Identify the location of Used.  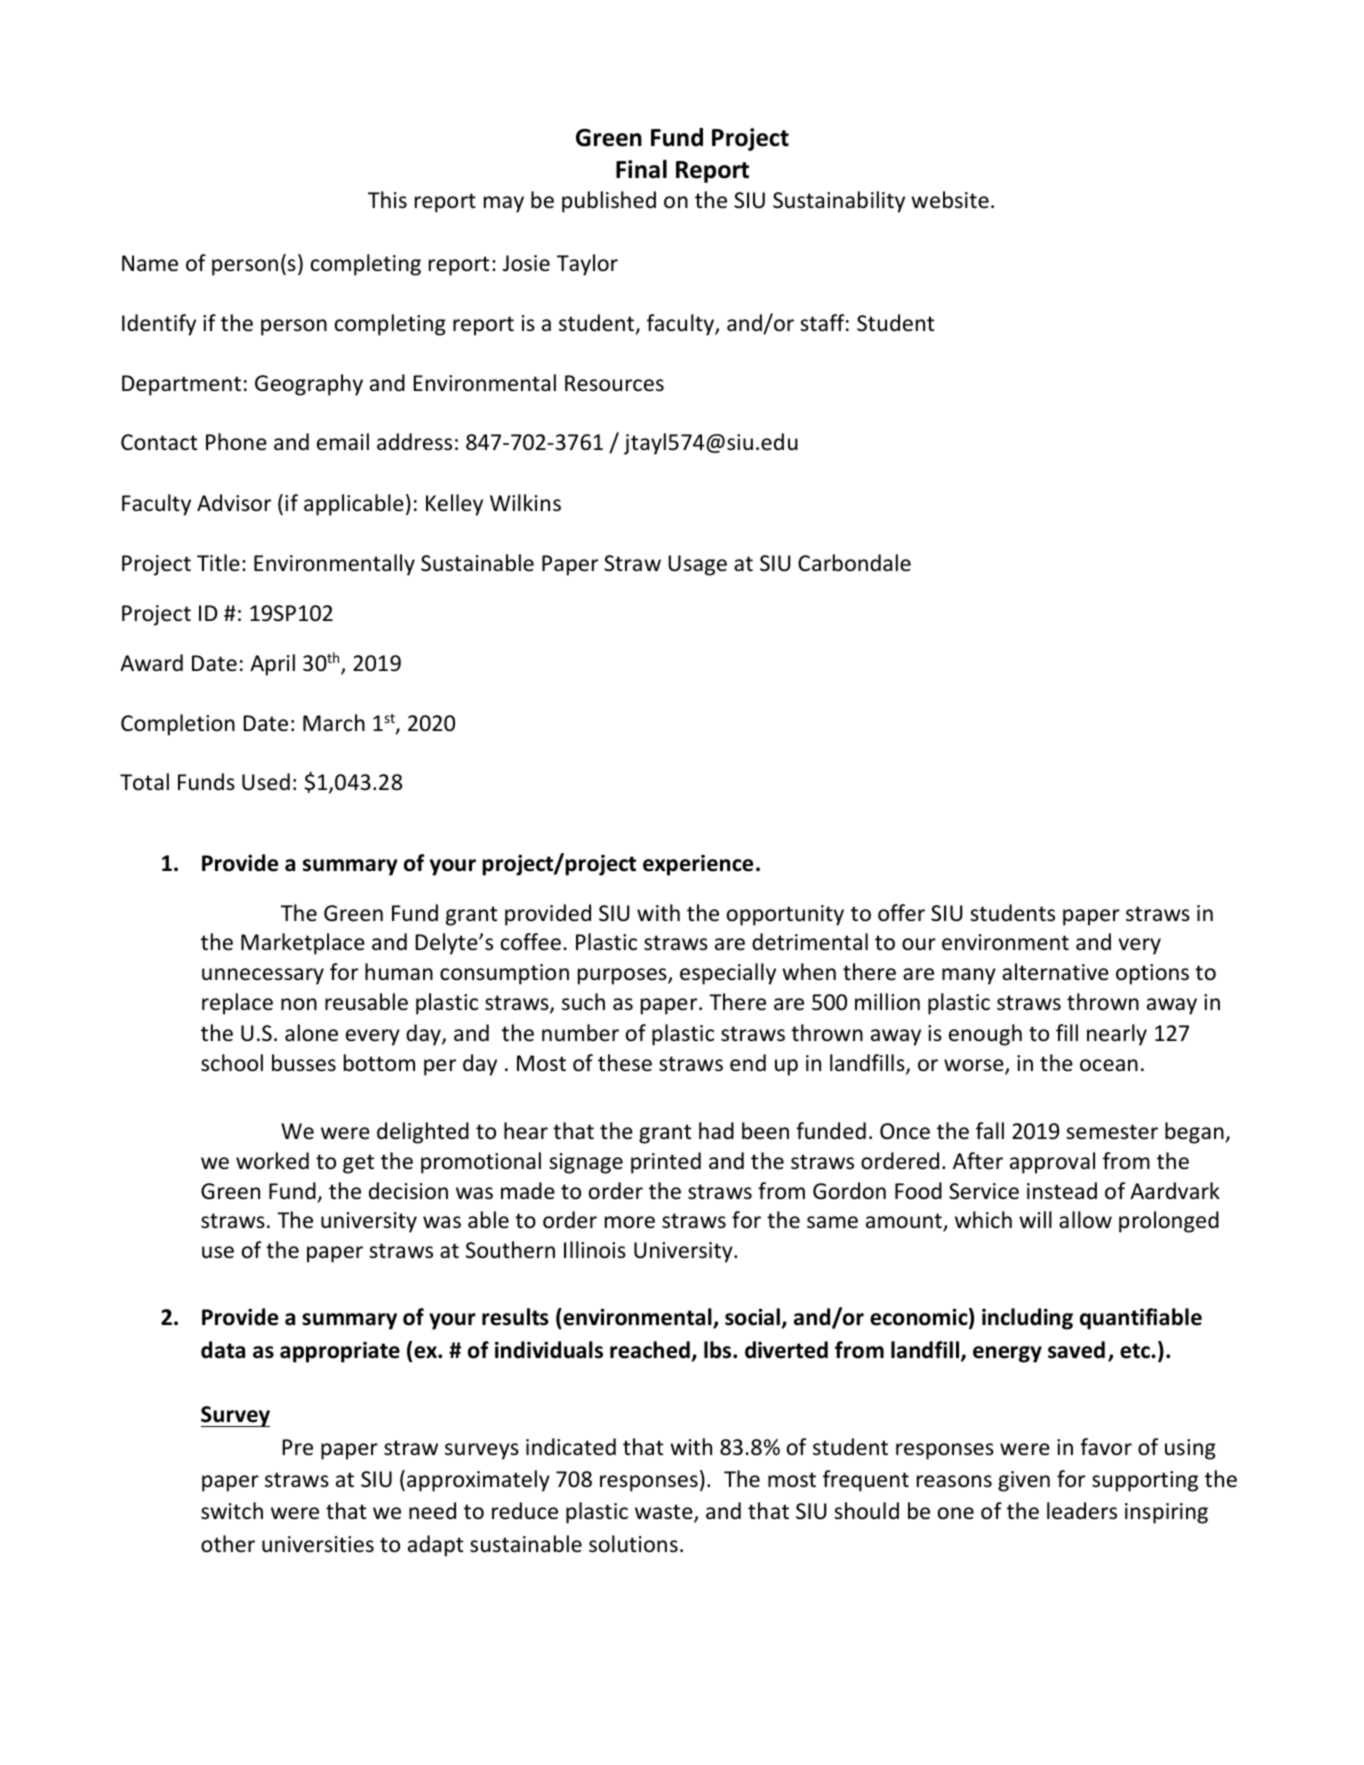
(266, 782).
